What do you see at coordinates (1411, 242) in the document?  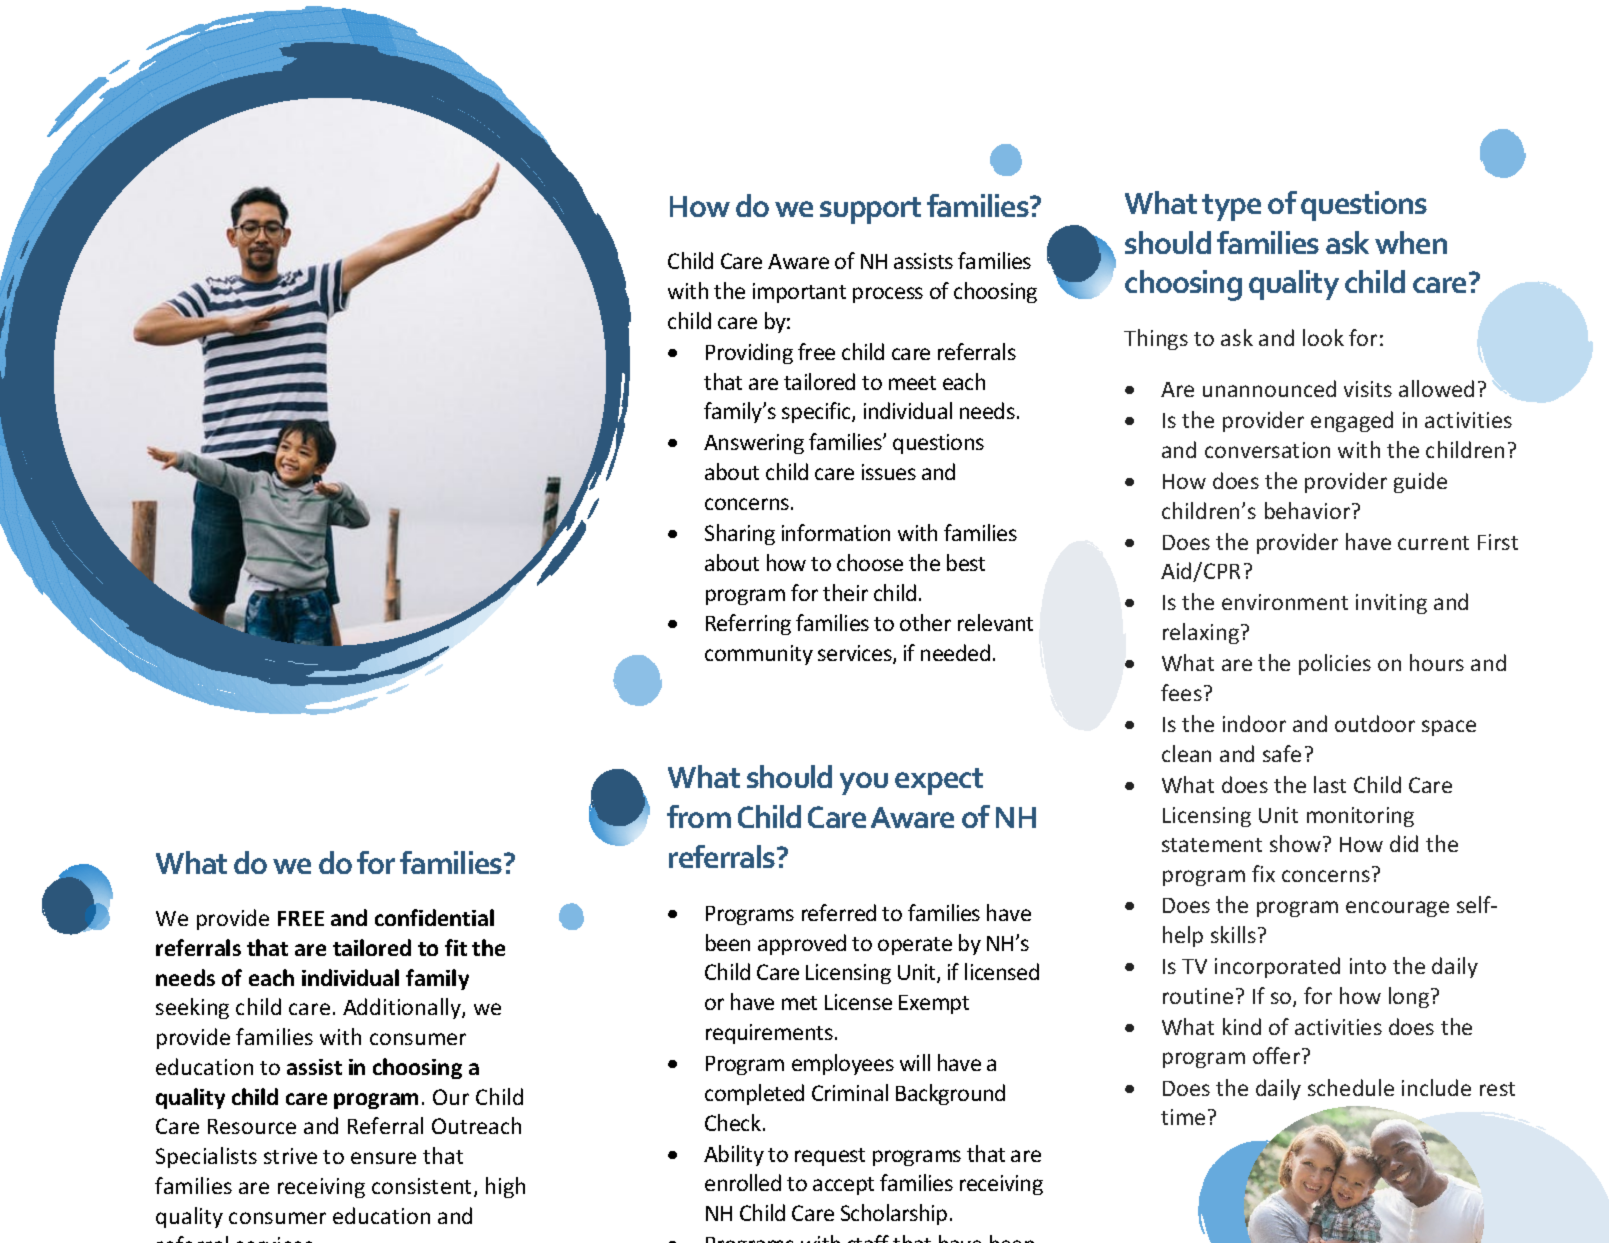 I see `when` at bounding box center [1411, 242].
